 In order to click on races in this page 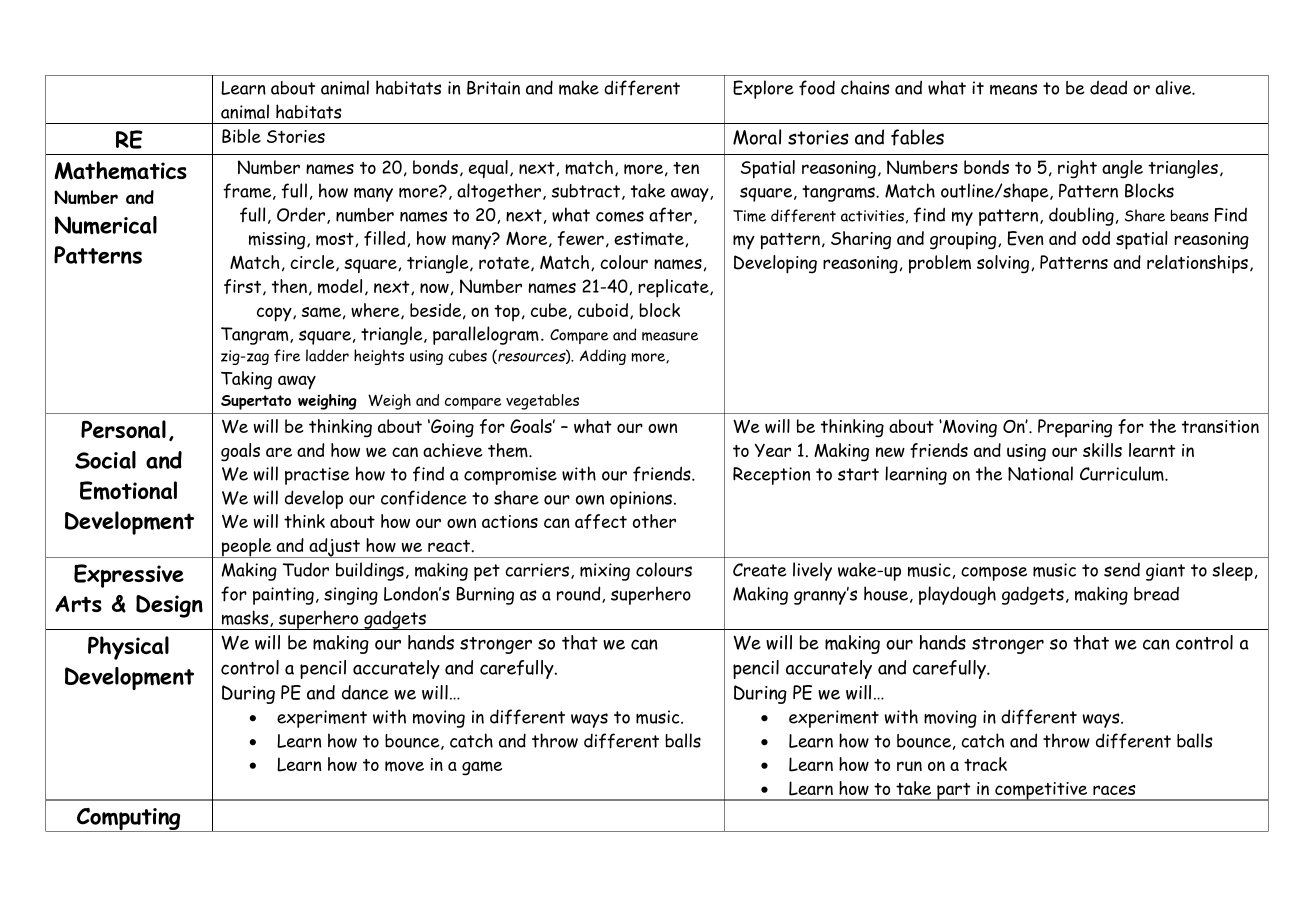, I will do `click(1114, 790)`.
